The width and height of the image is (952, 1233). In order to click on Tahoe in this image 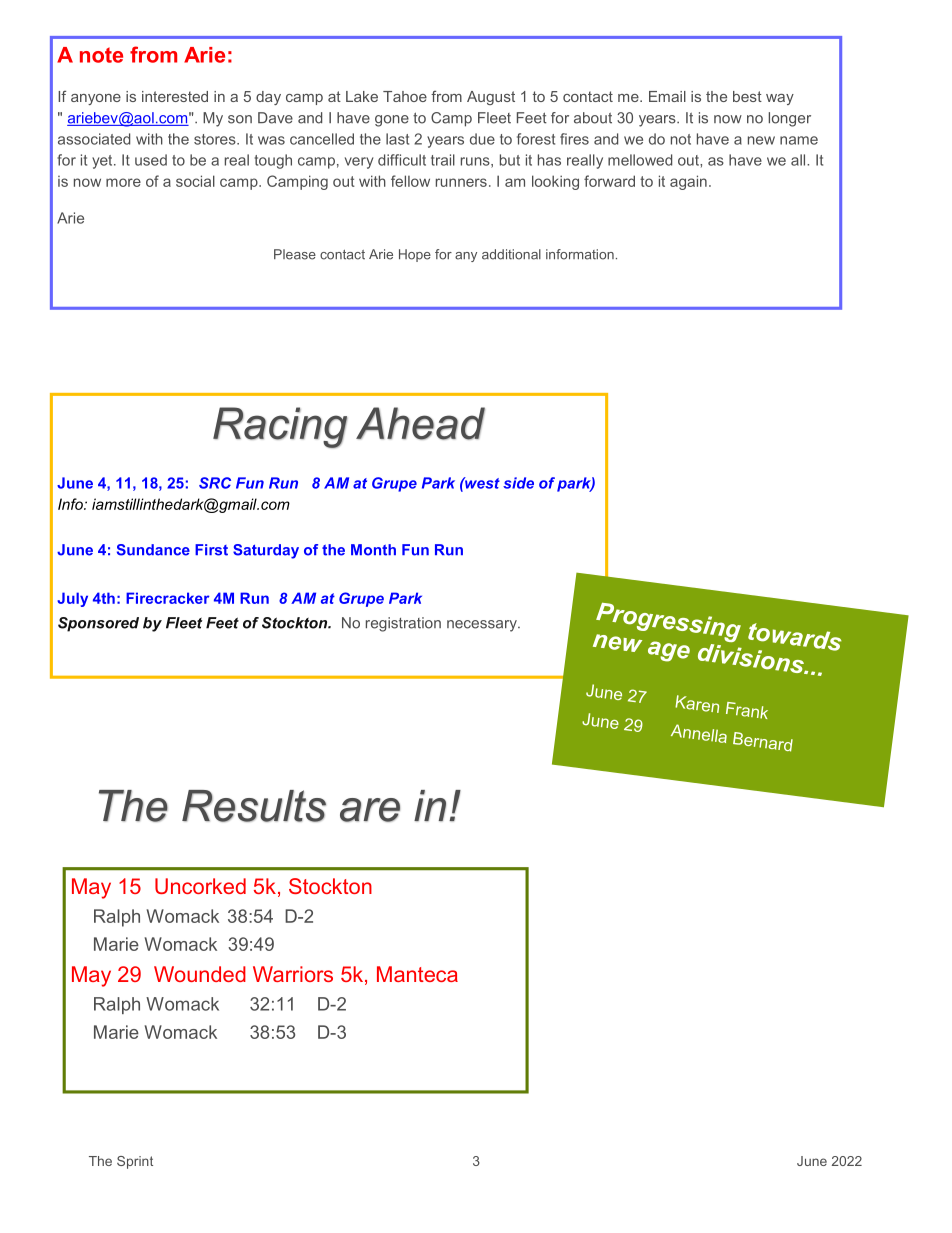, I will do `click(405, 96)`.
